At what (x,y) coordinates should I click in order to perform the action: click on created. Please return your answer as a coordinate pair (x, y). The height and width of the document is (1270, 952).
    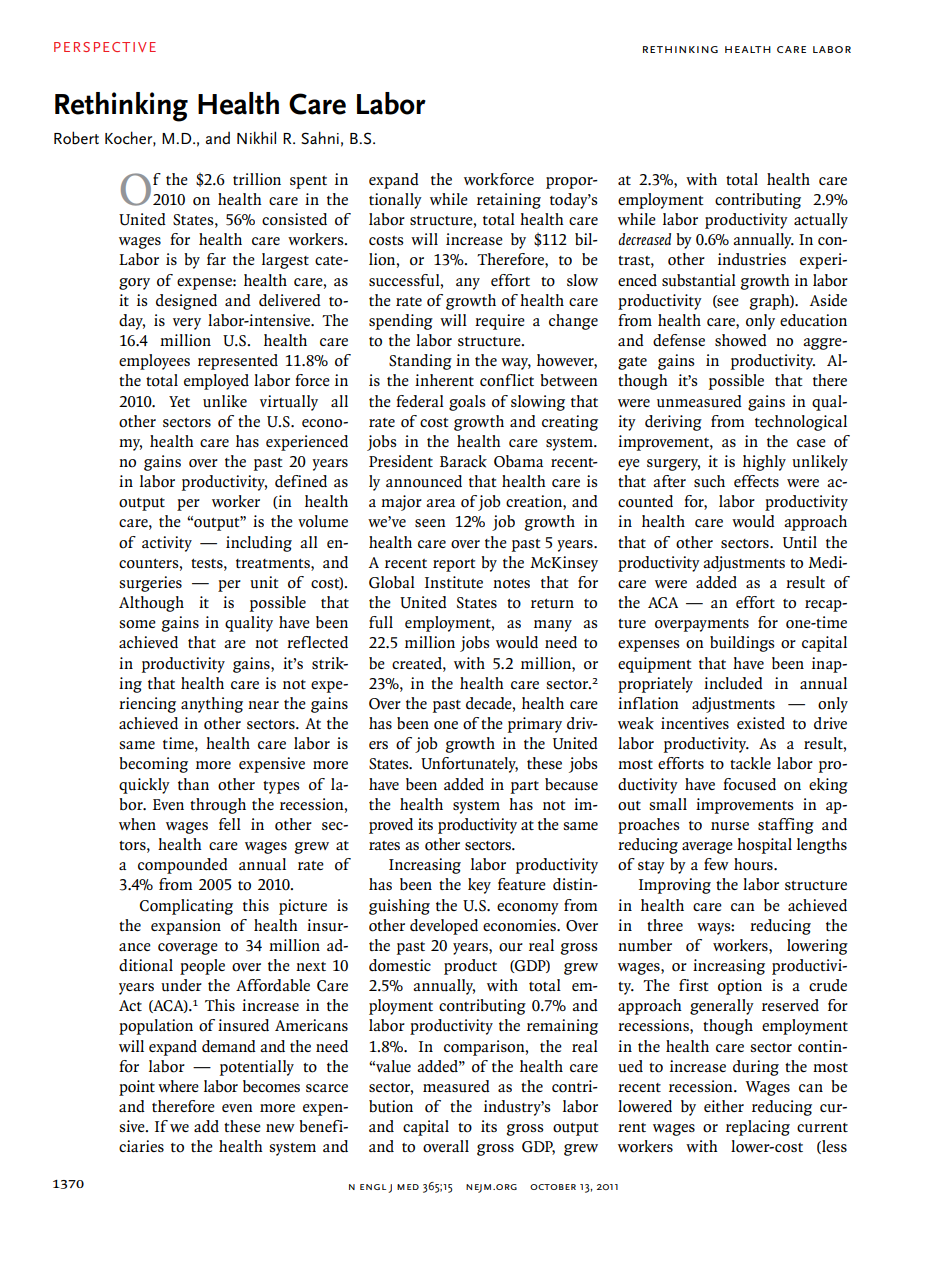
    Looking at the image, I should click on (418, 663).
